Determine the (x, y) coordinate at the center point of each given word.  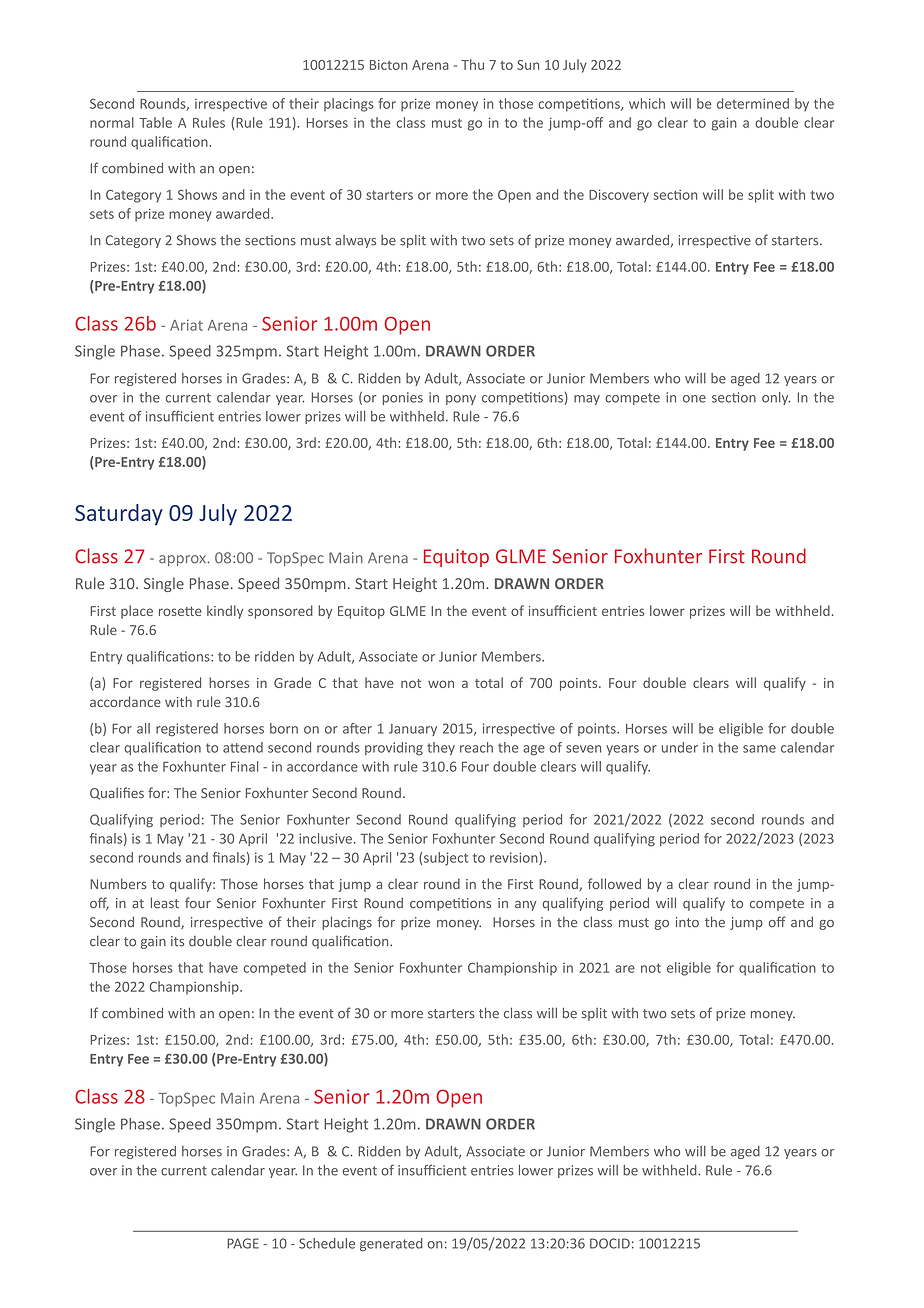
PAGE (243, 1243)
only (776, 398)
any (525, 906)
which (647, 103)
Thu (472, 64)
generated (391, 1244)
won (441, 684)
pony (461, 400)
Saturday (119, 515)
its (177, 941)
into (687, 922)
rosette (180, 611)
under (680, 747)
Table (155, 122)
